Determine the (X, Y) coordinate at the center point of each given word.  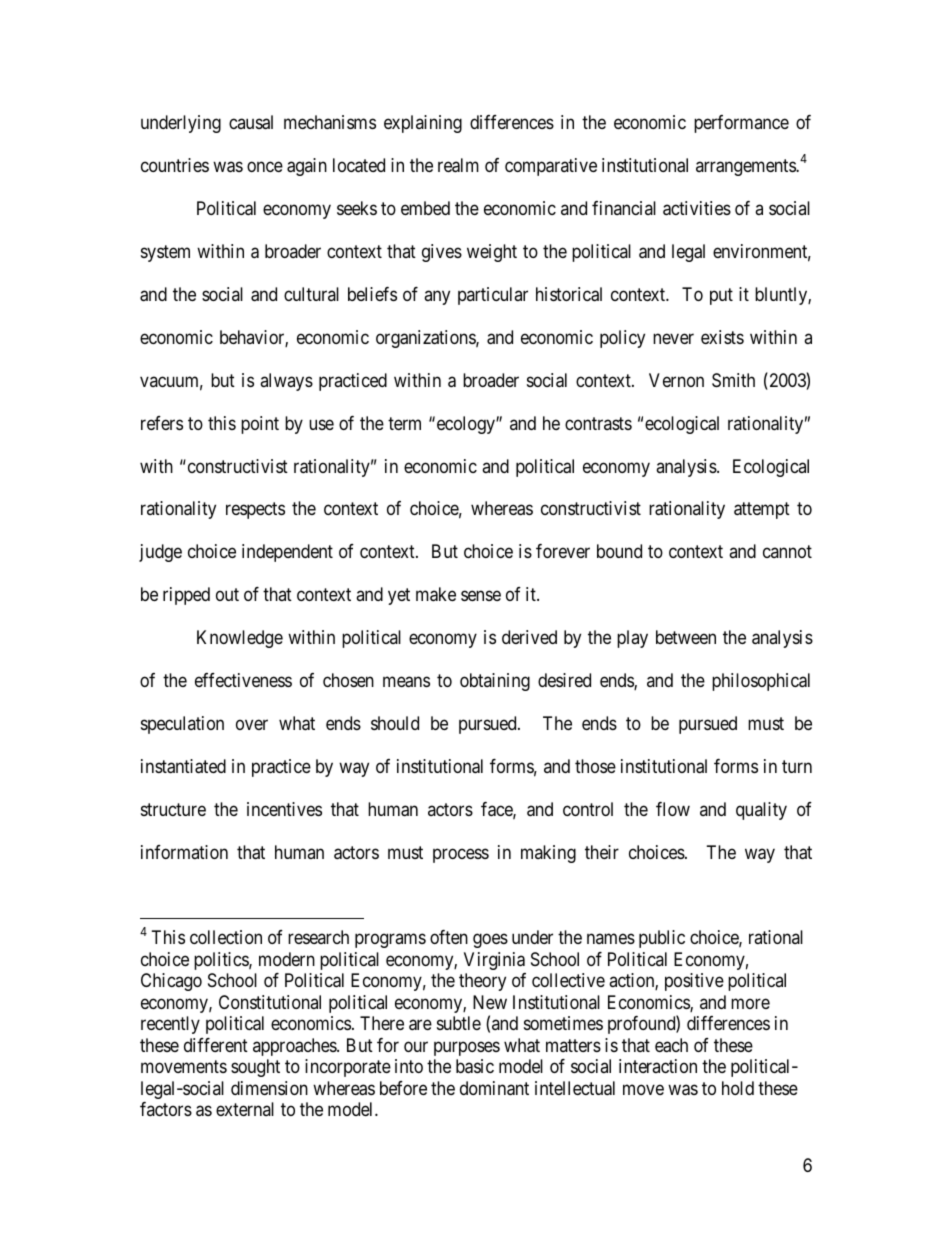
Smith (733, 380)
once (265, 166)
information (184, 852)
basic (475, 1066)
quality (761, 811)
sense (481, 596)
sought (255, 1068)
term (404, 423)
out (227, 595)
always (286, 382)
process (461, 856)
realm (458, 165)
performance (741, 124)
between (686, 637)
